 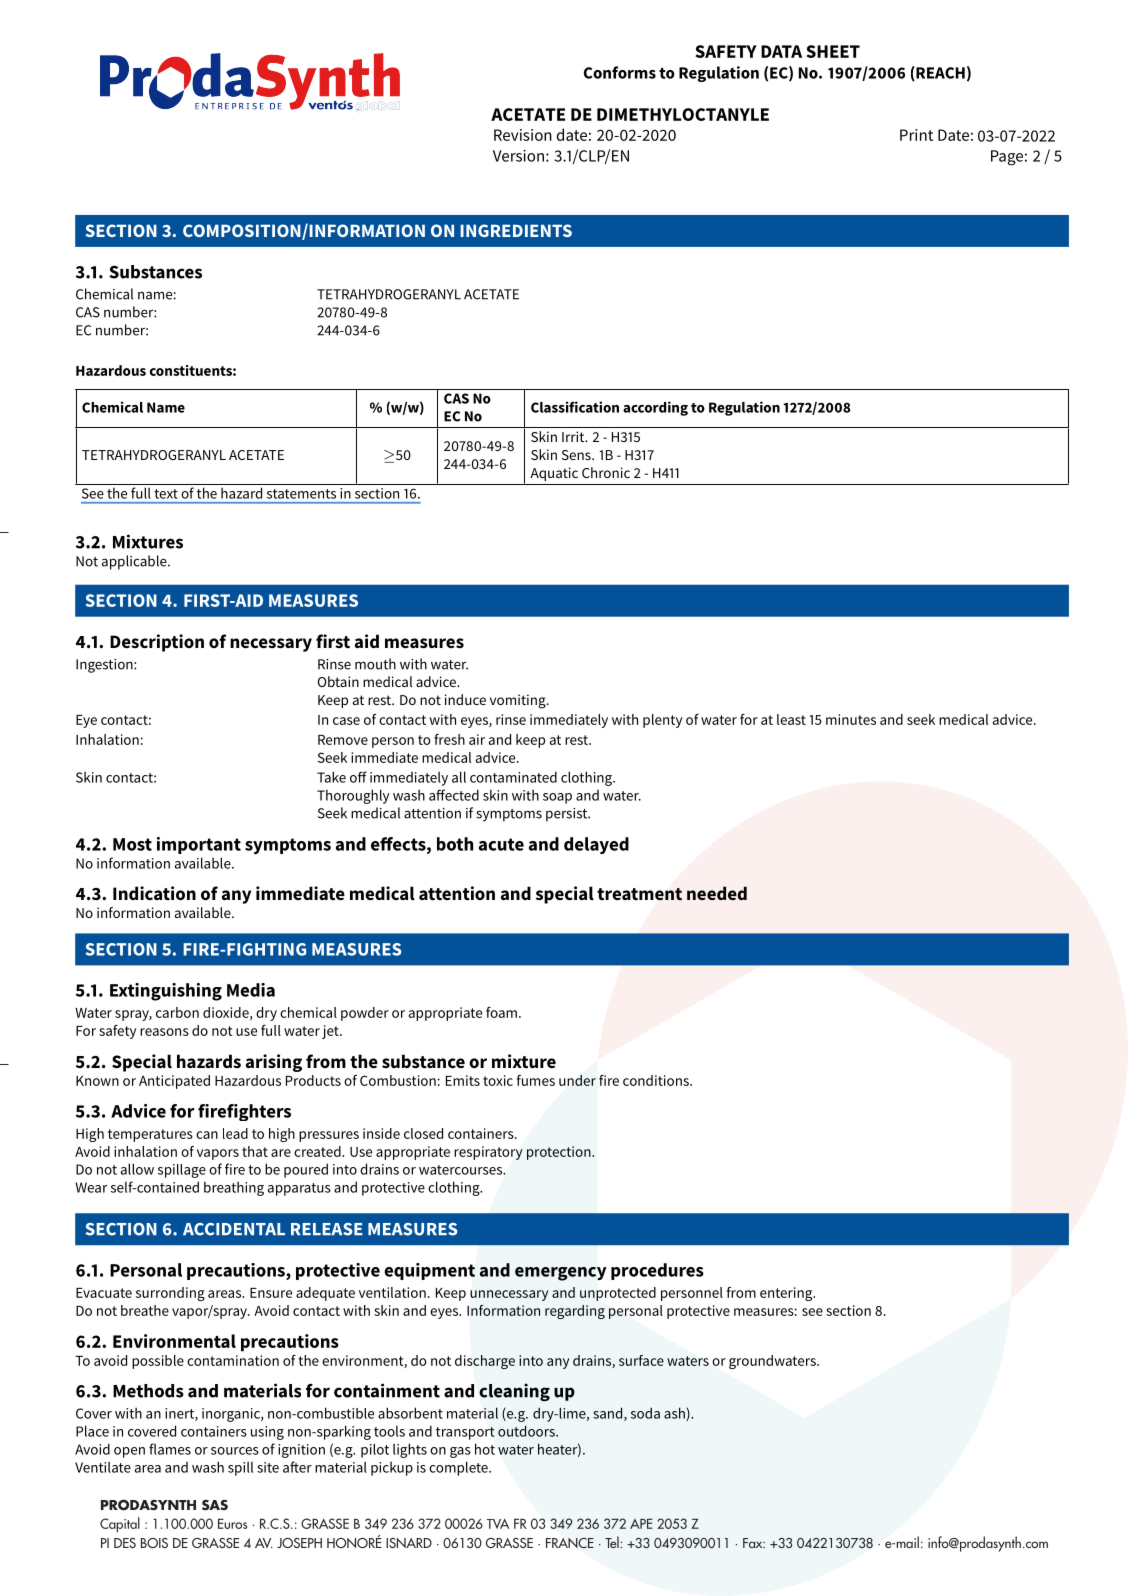 What do you see at coordinates (157, 643) in the image?
I see `Description` at bounding box center [157, 643].
